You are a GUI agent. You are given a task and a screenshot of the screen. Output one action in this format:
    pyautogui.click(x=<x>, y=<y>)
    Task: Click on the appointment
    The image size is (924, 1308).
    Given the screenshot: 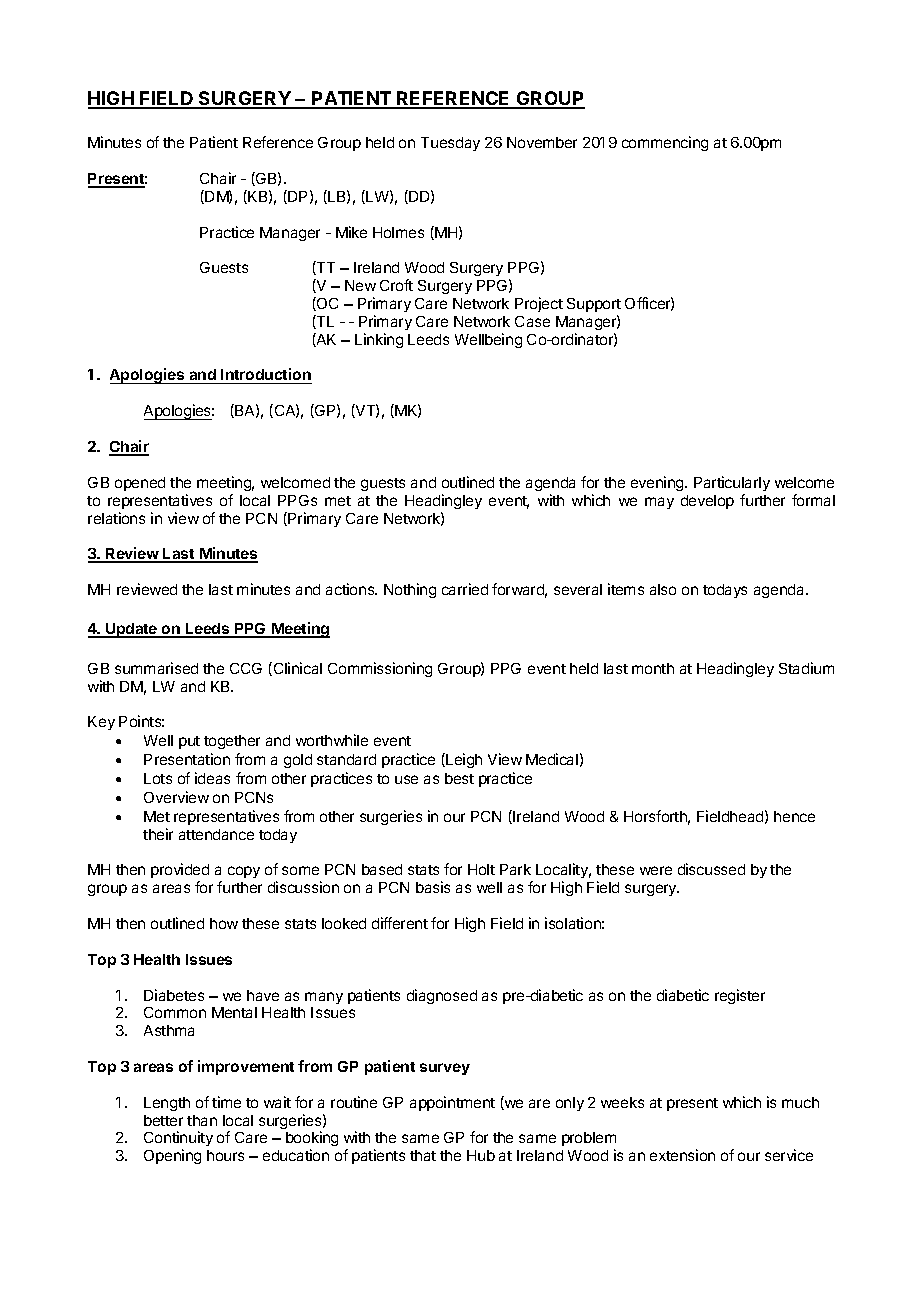 What is the action you would take?
    pyautogui.click(x=452, y=1103)
